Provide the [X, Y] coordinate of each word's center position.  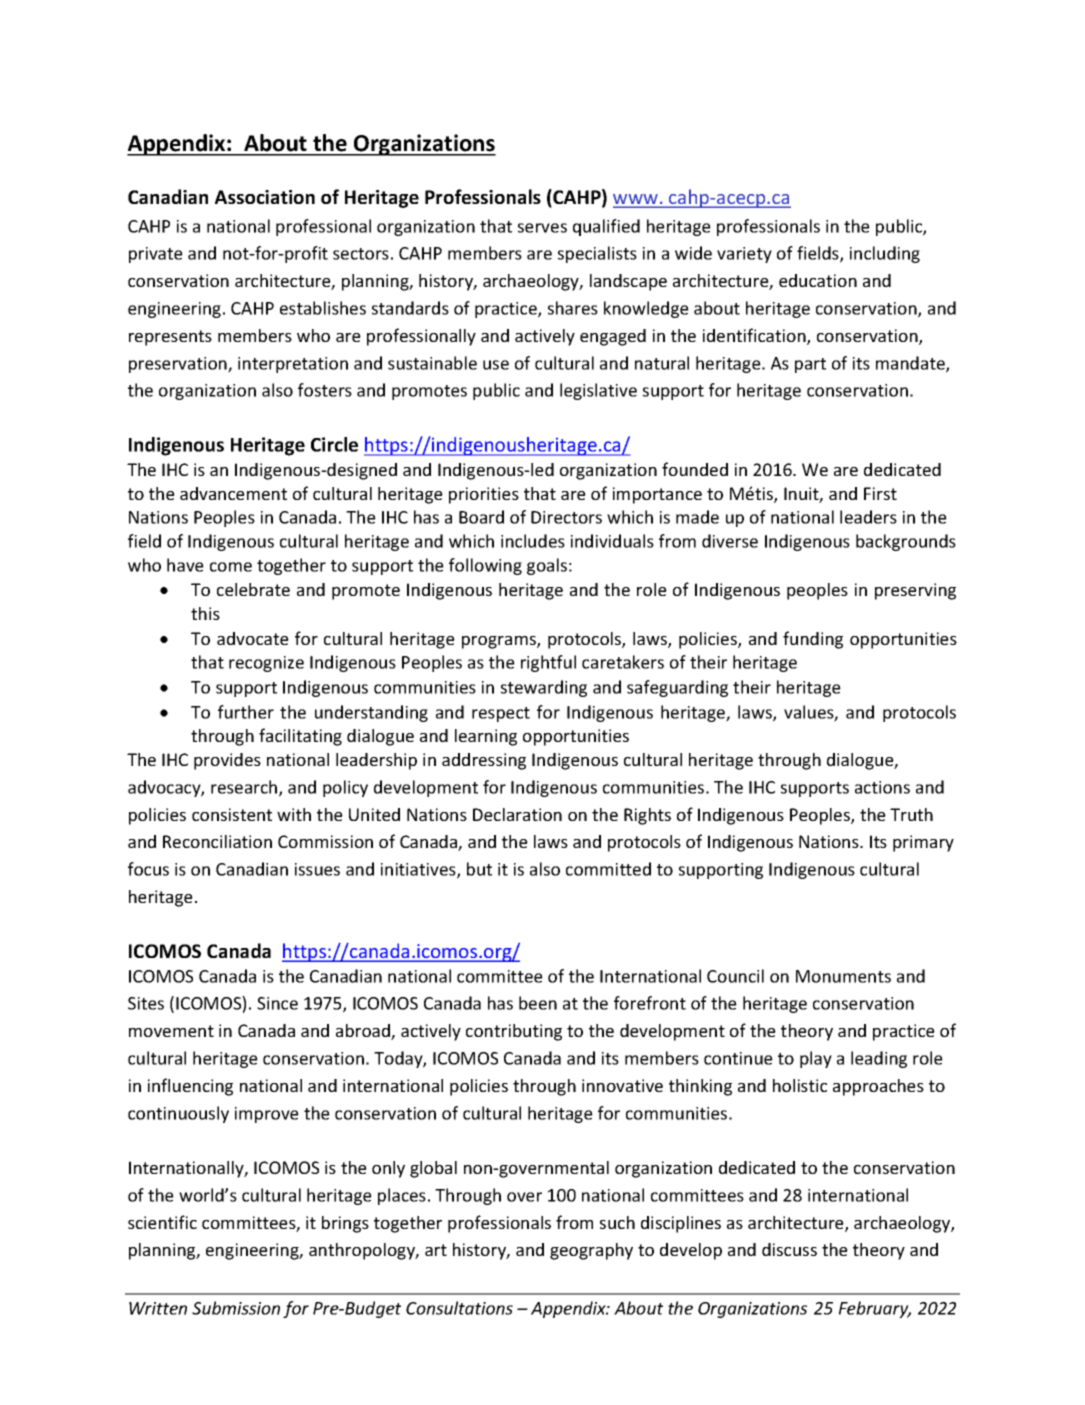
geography [591, 1251]
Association [265, 197]
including [885, 254]
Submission [236, 1308]
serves [542, 228]
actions [882, 787]
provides [227, 761]
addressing [484, 761]
